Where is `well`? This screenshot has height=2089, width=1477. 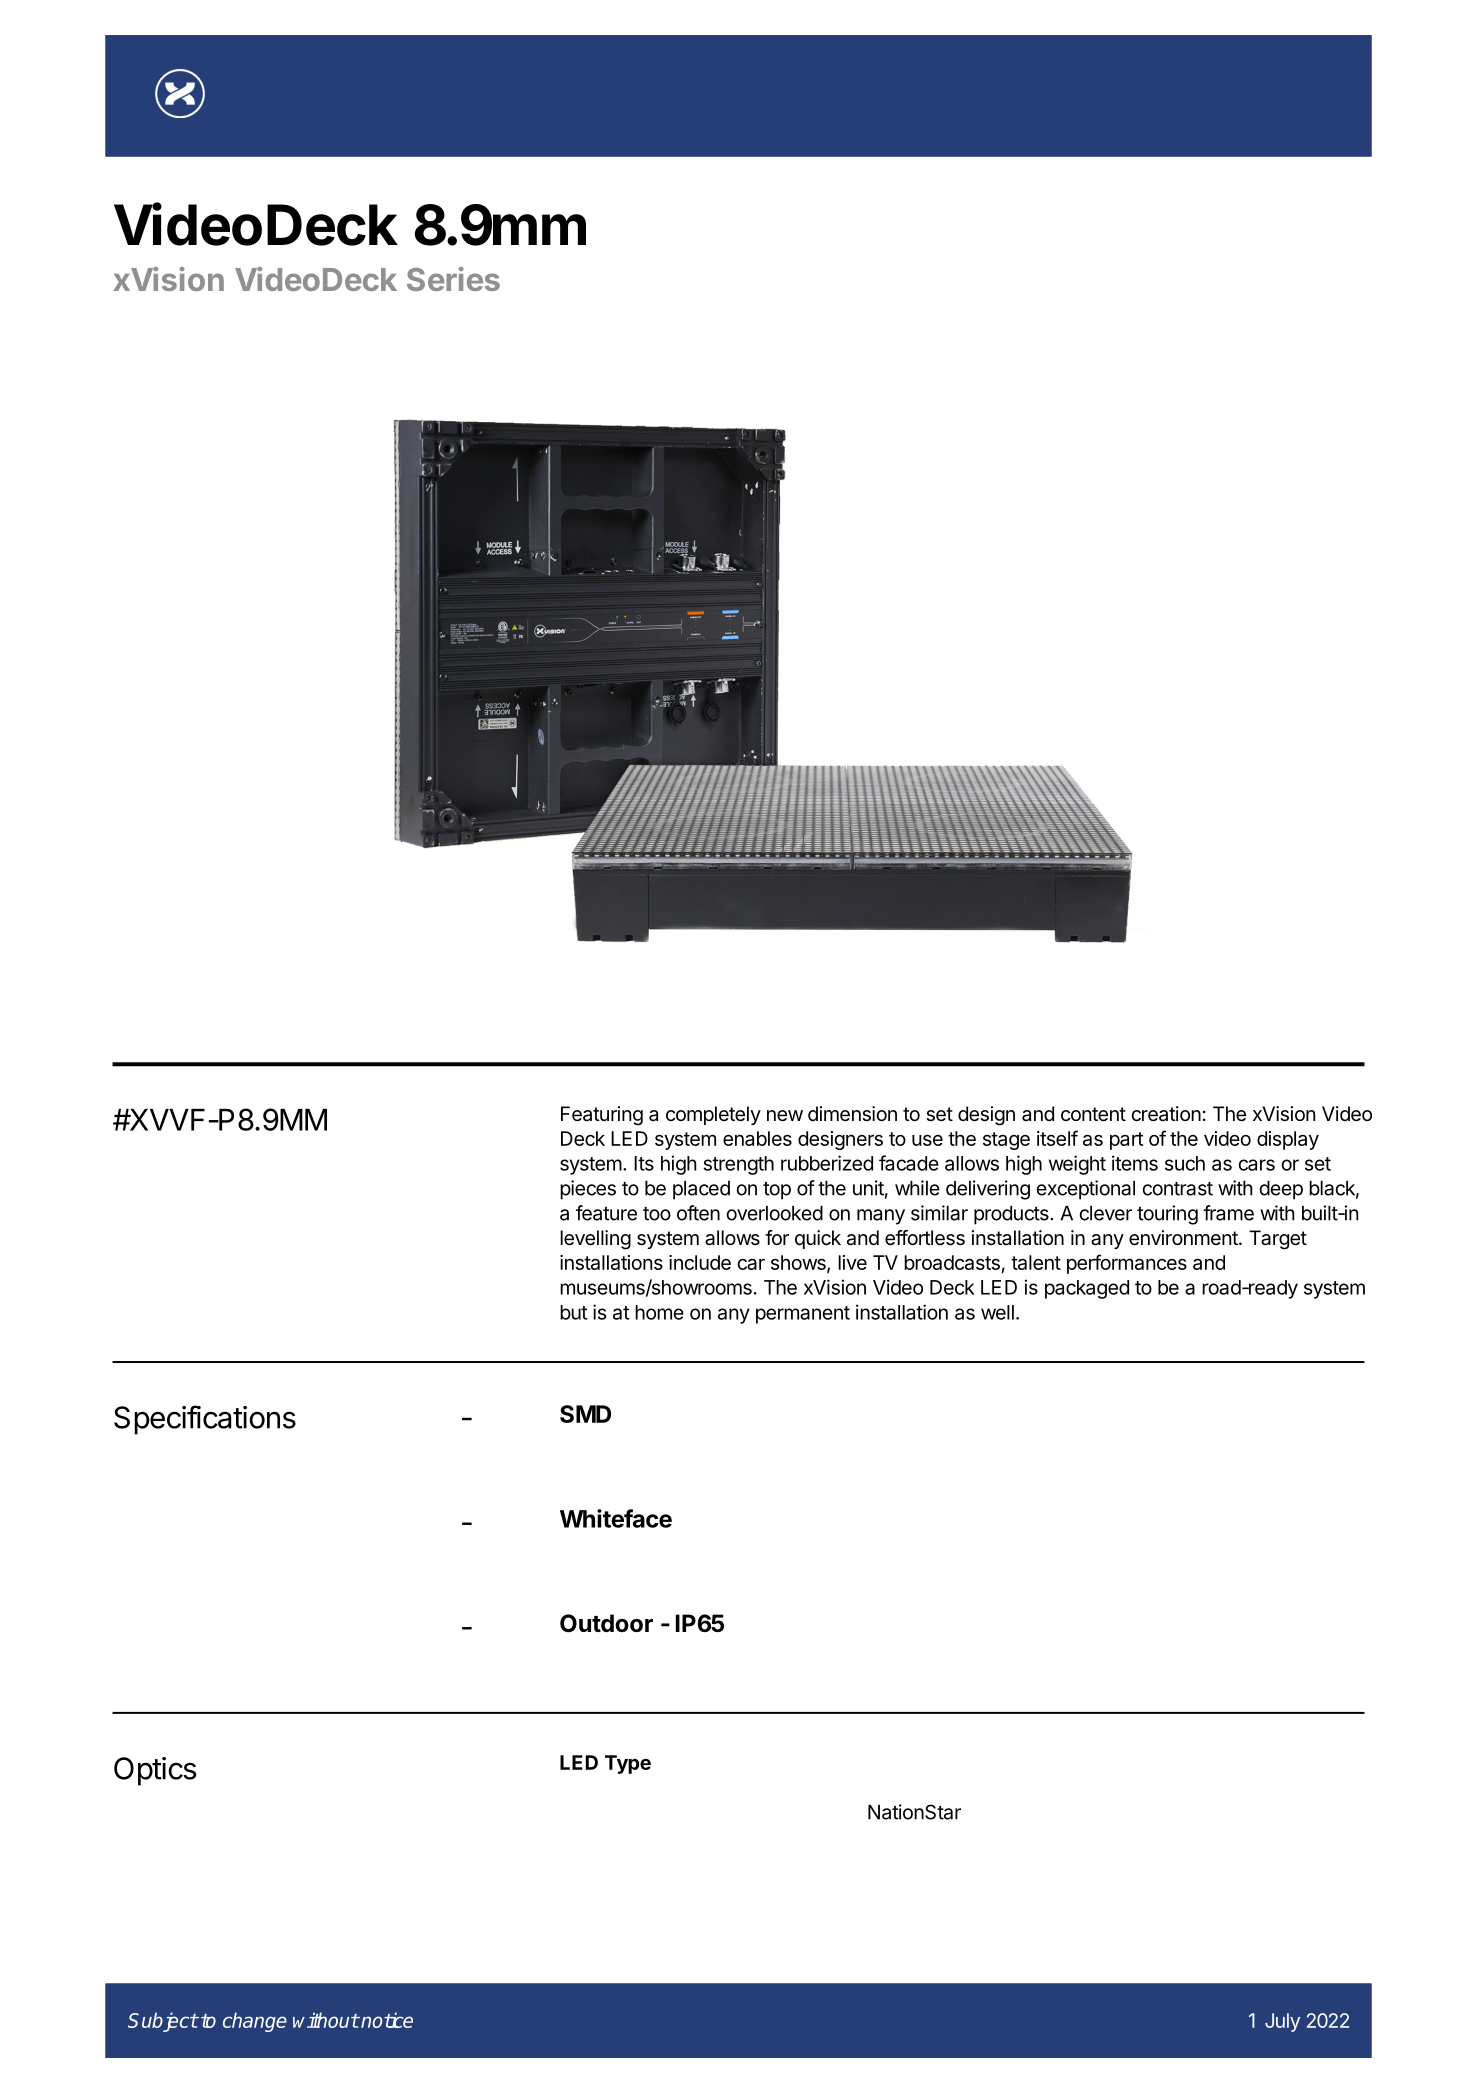
well is located at coordinates (997, 1312).
